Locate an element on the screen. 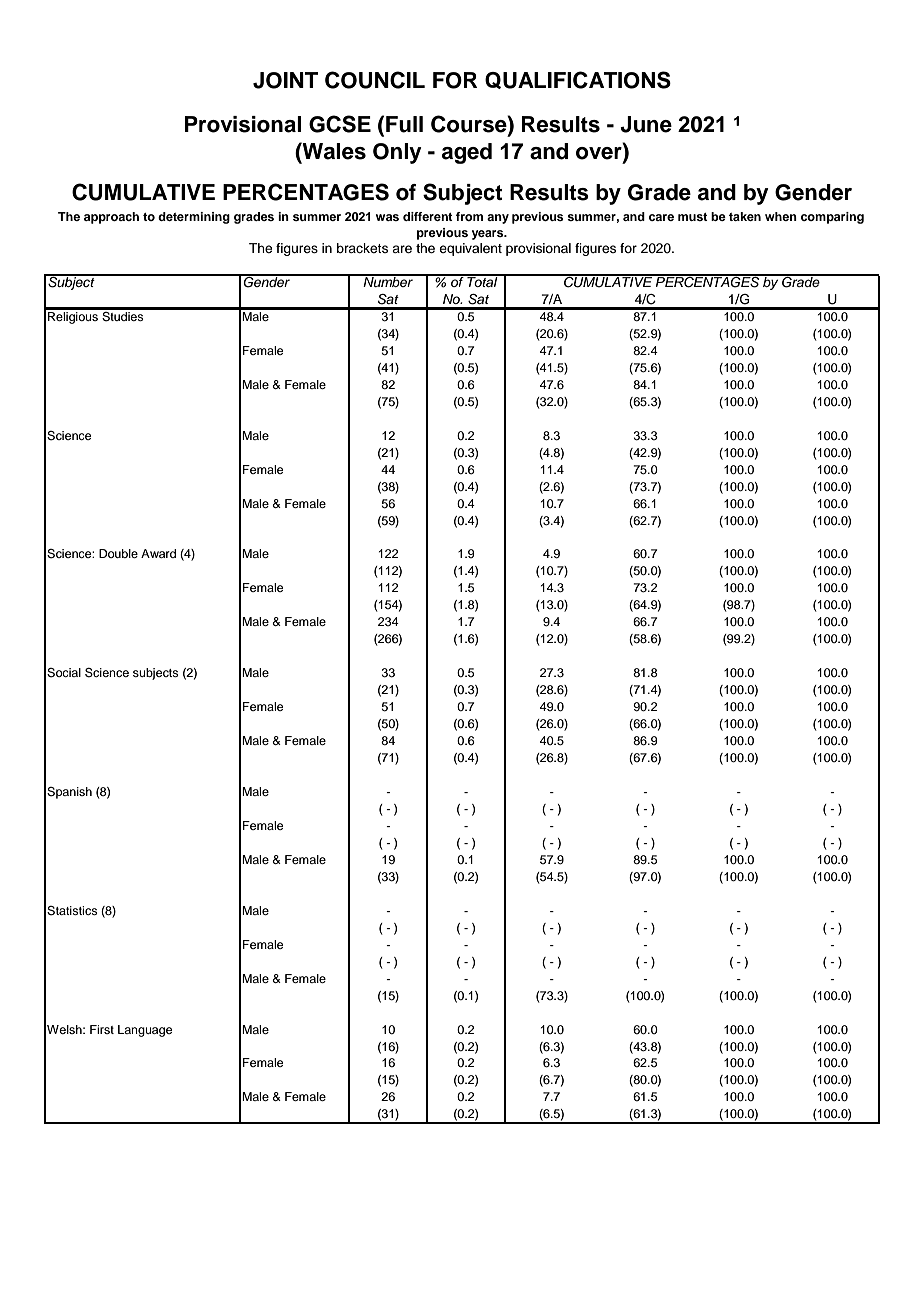 The image size is (924, 1308). First is located at coordinates (102, 1029).
